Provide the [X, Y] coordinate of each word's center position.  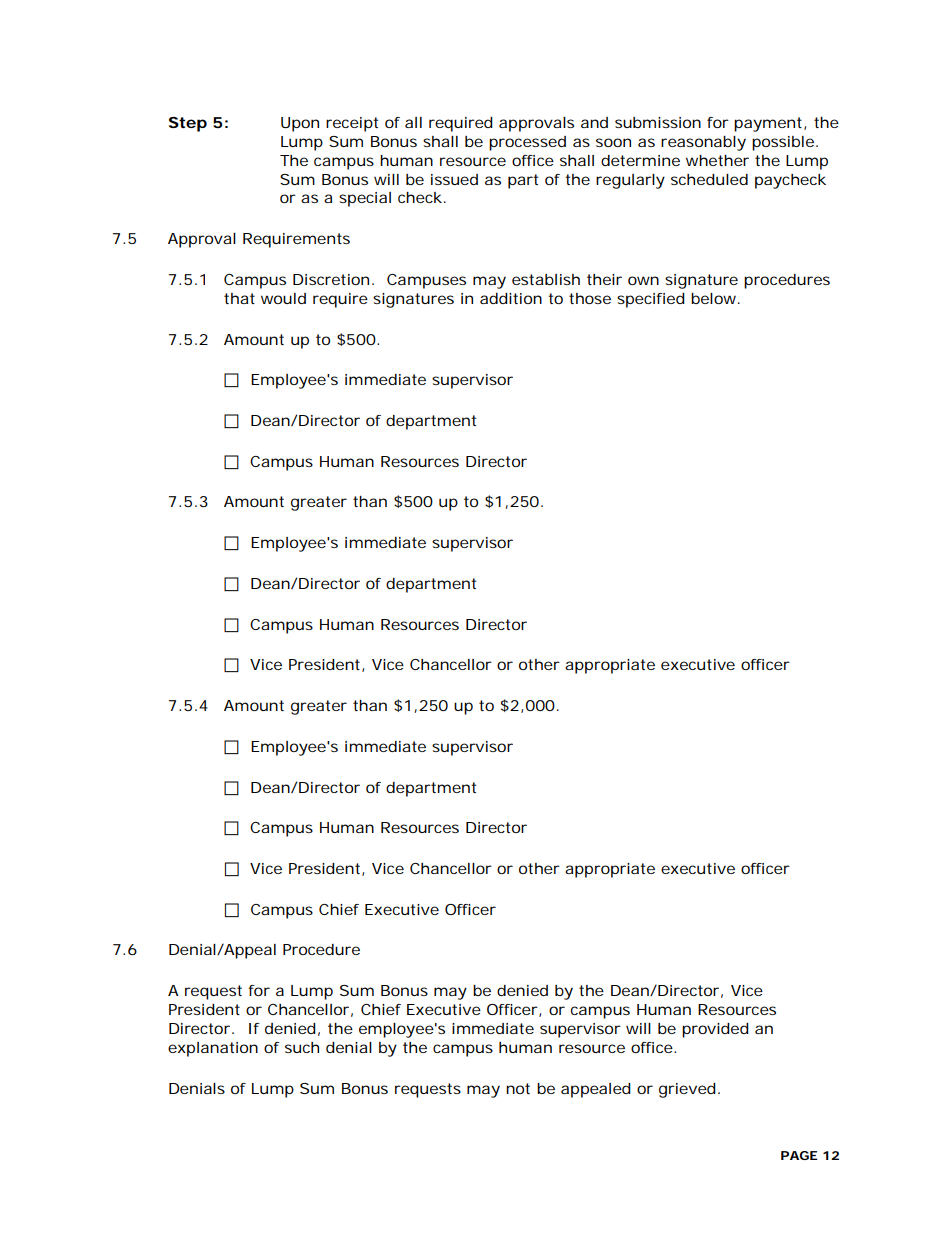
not [518, 1088]
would [283, 298]
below [713, 298]
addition [511, 298]
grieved [687, 1090]
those [590, 298]
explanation [213, 1049]
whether [717, 160]
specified [651, 300]
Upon [300, 124]
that [239, 298]
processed [527, 143]
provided [715, 1030]
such [302, 1047]
